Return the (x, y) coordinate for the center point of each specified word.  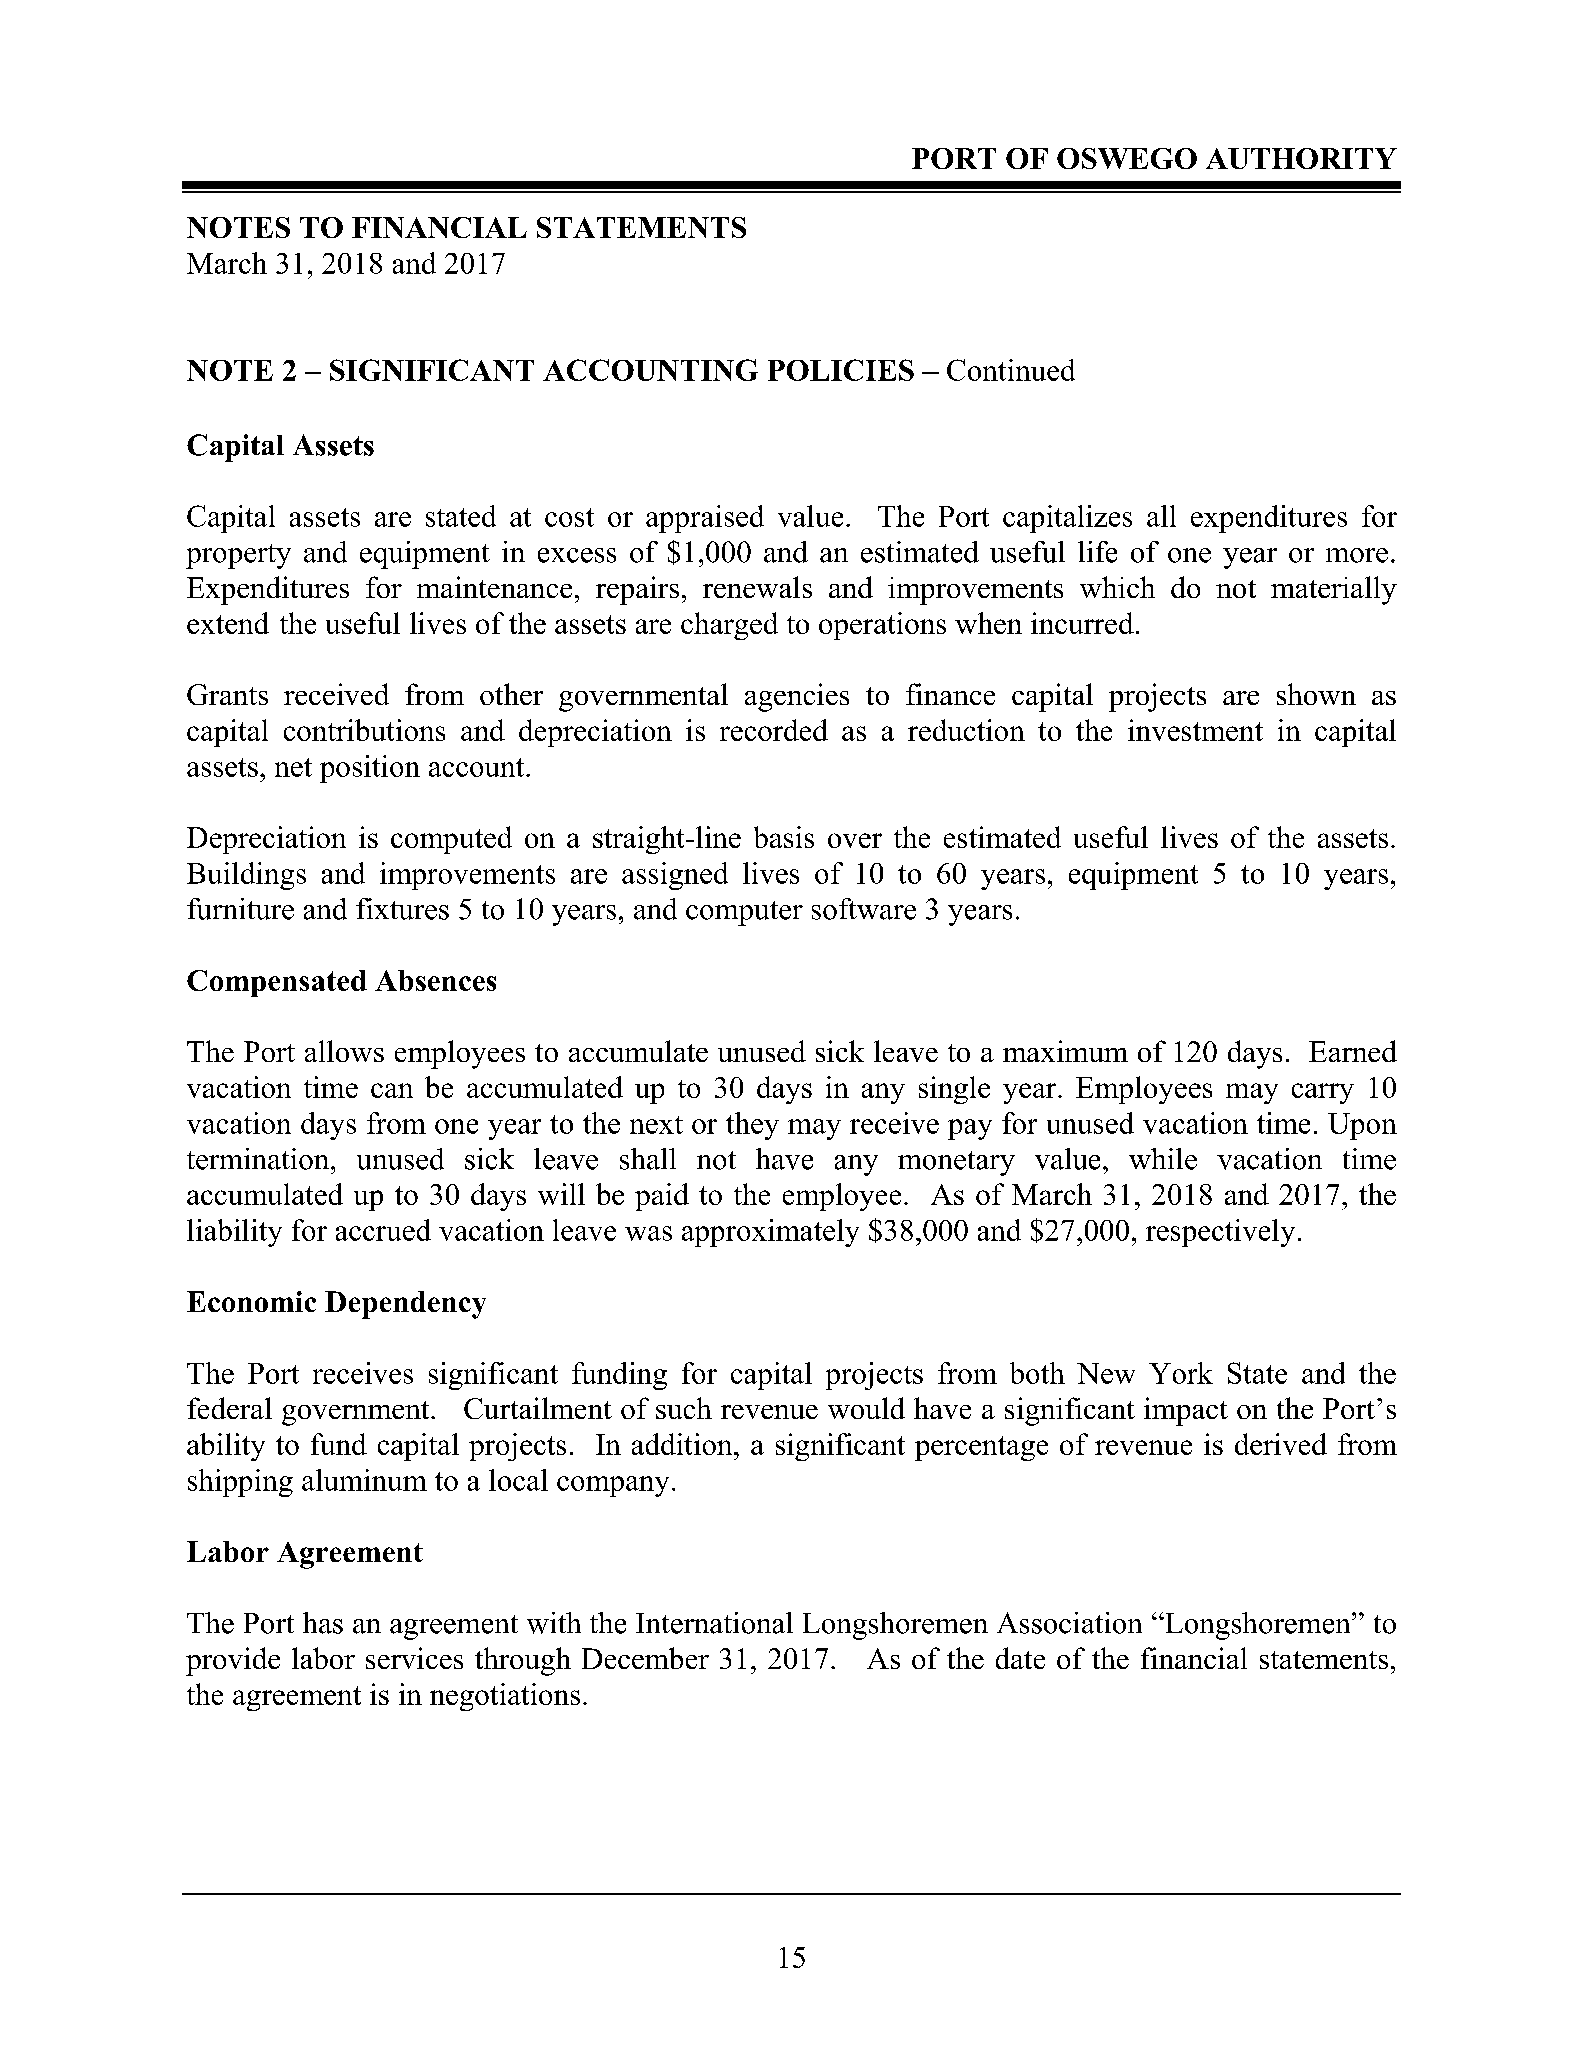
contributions (364, 730)
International (714, 1623)
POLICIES (841, 370)
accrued (383, 1230)
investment (1195, 730)
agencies (797, 697)
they (752, 1126)
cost (569, 517)
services (414, 1658)
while (1163, 1159)
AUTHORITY (1301, 158)
